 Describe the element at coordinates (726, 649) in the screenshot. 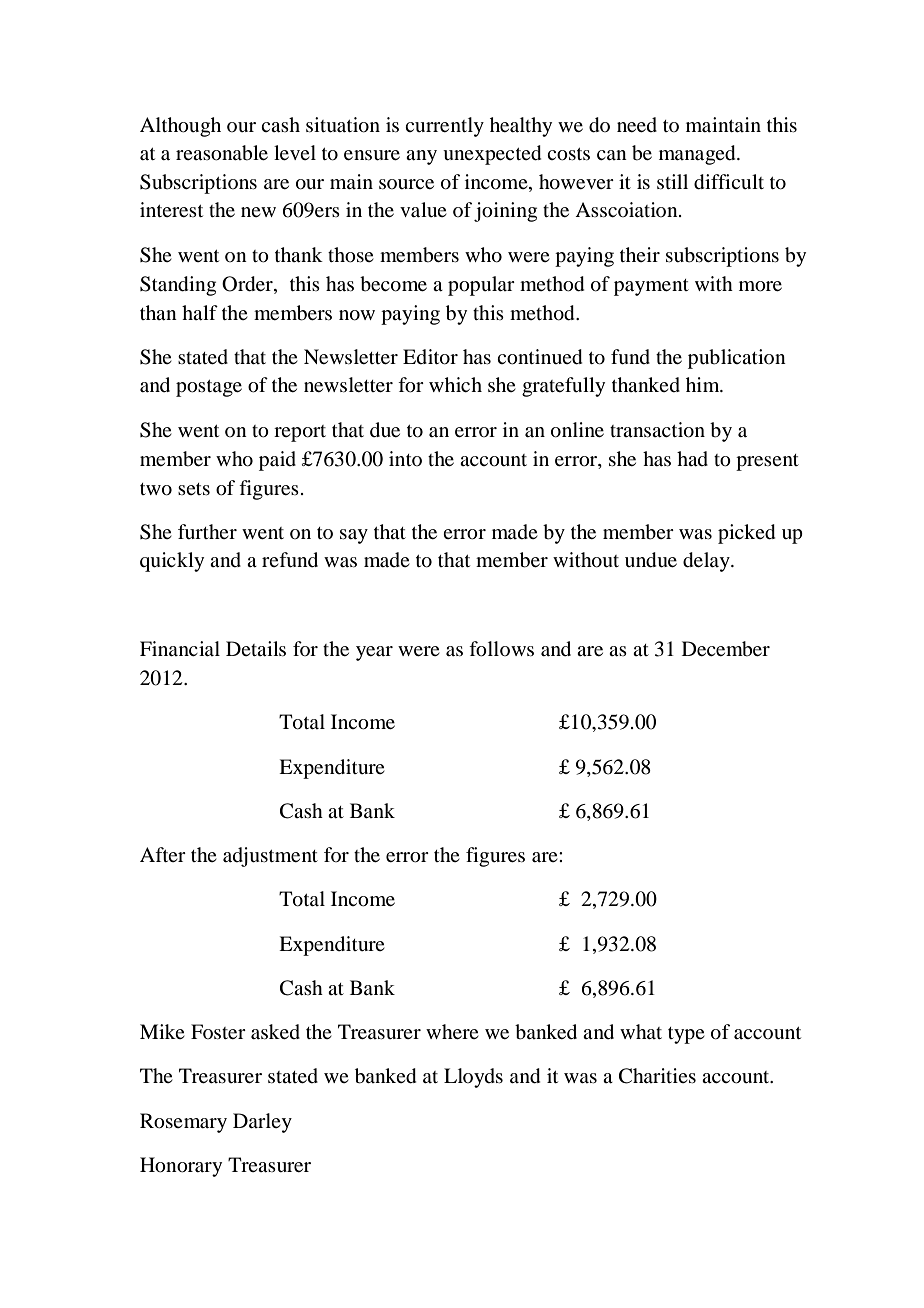

I see `December` at that location.
